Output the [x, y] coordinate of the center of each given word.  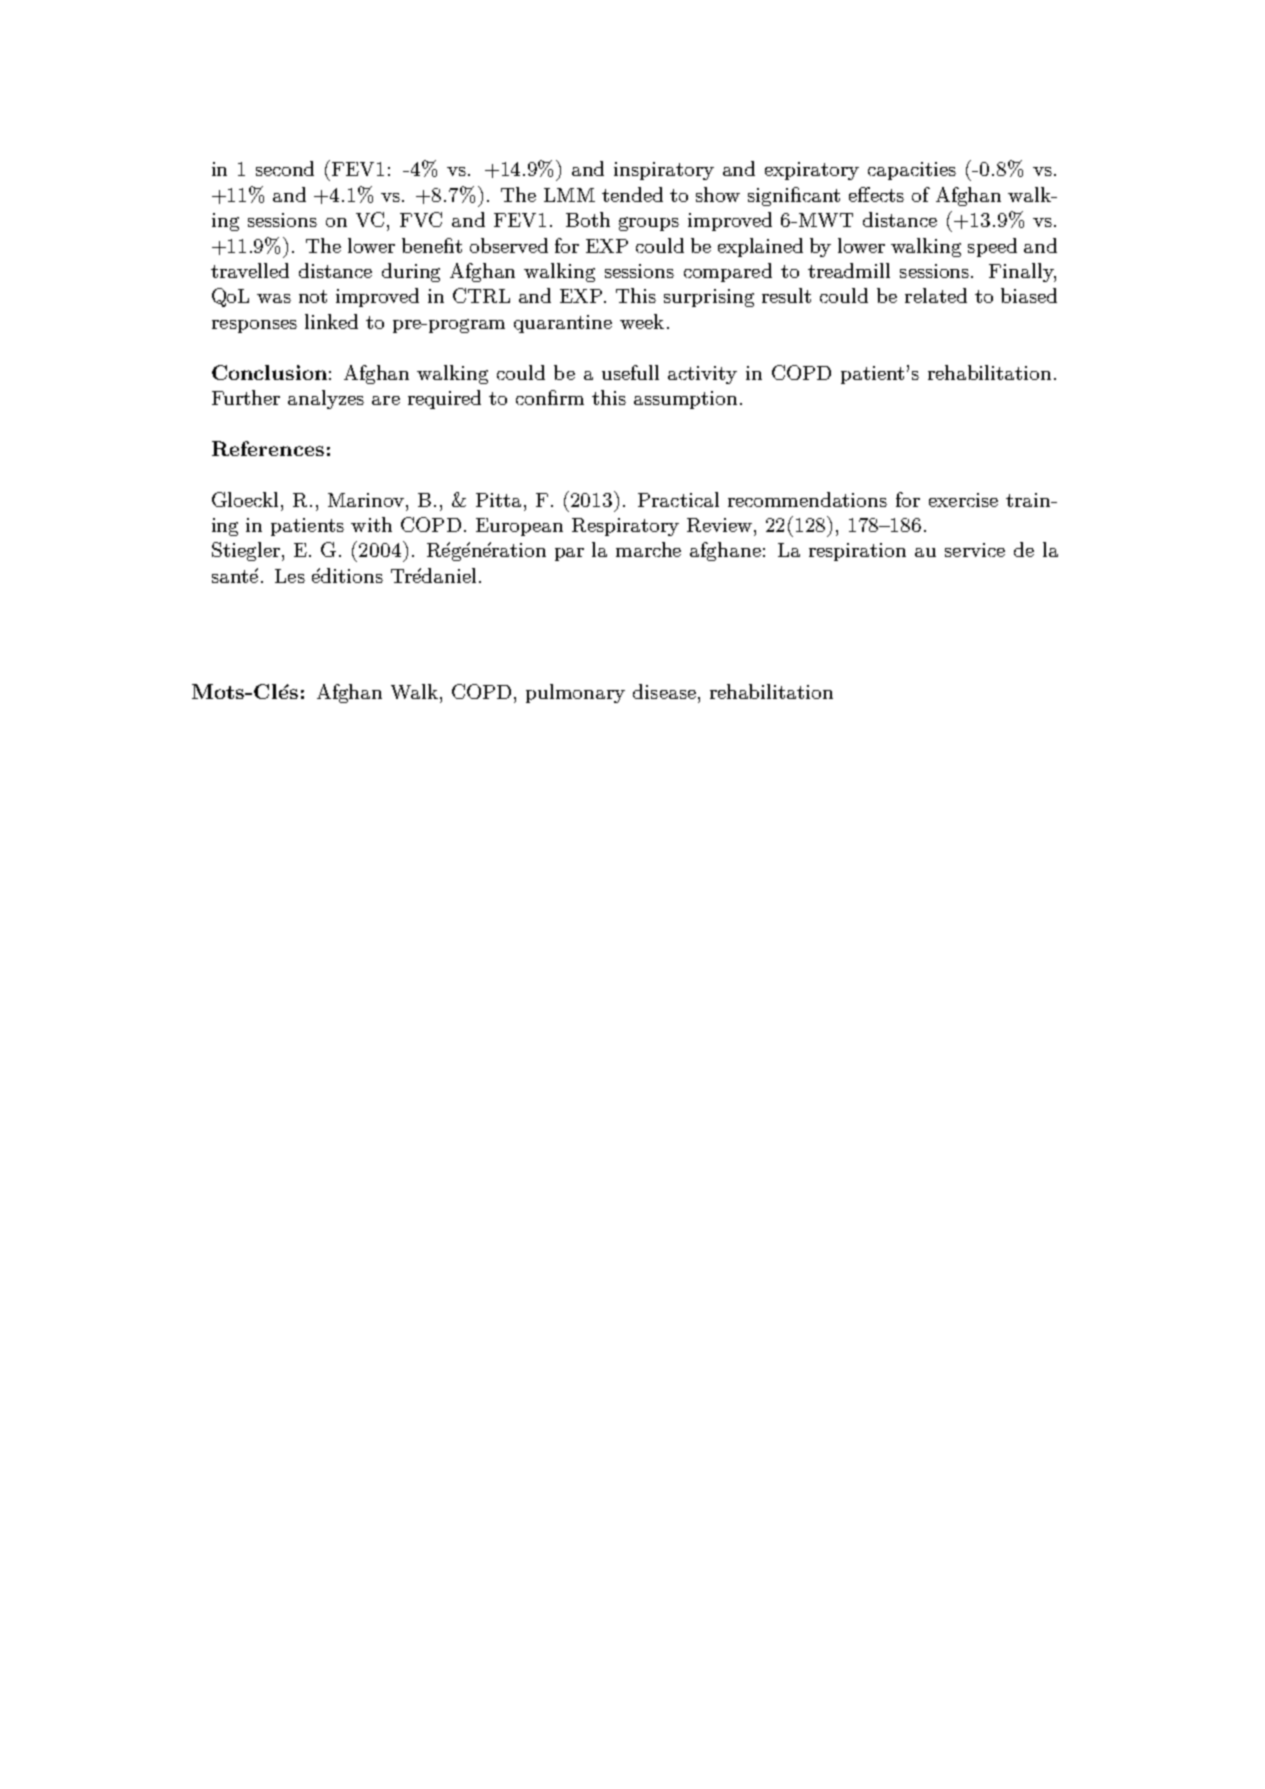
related [936, 295]
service [975, 550]
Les [290, 576]
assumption [687, 400]
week [642, 321]
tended [632, 194]
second [285, 168]
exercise [963, 500]
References [268, 448]
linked [331, 321]
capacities [912, 171]
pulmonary [575, 693]
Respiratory [625, 527]
